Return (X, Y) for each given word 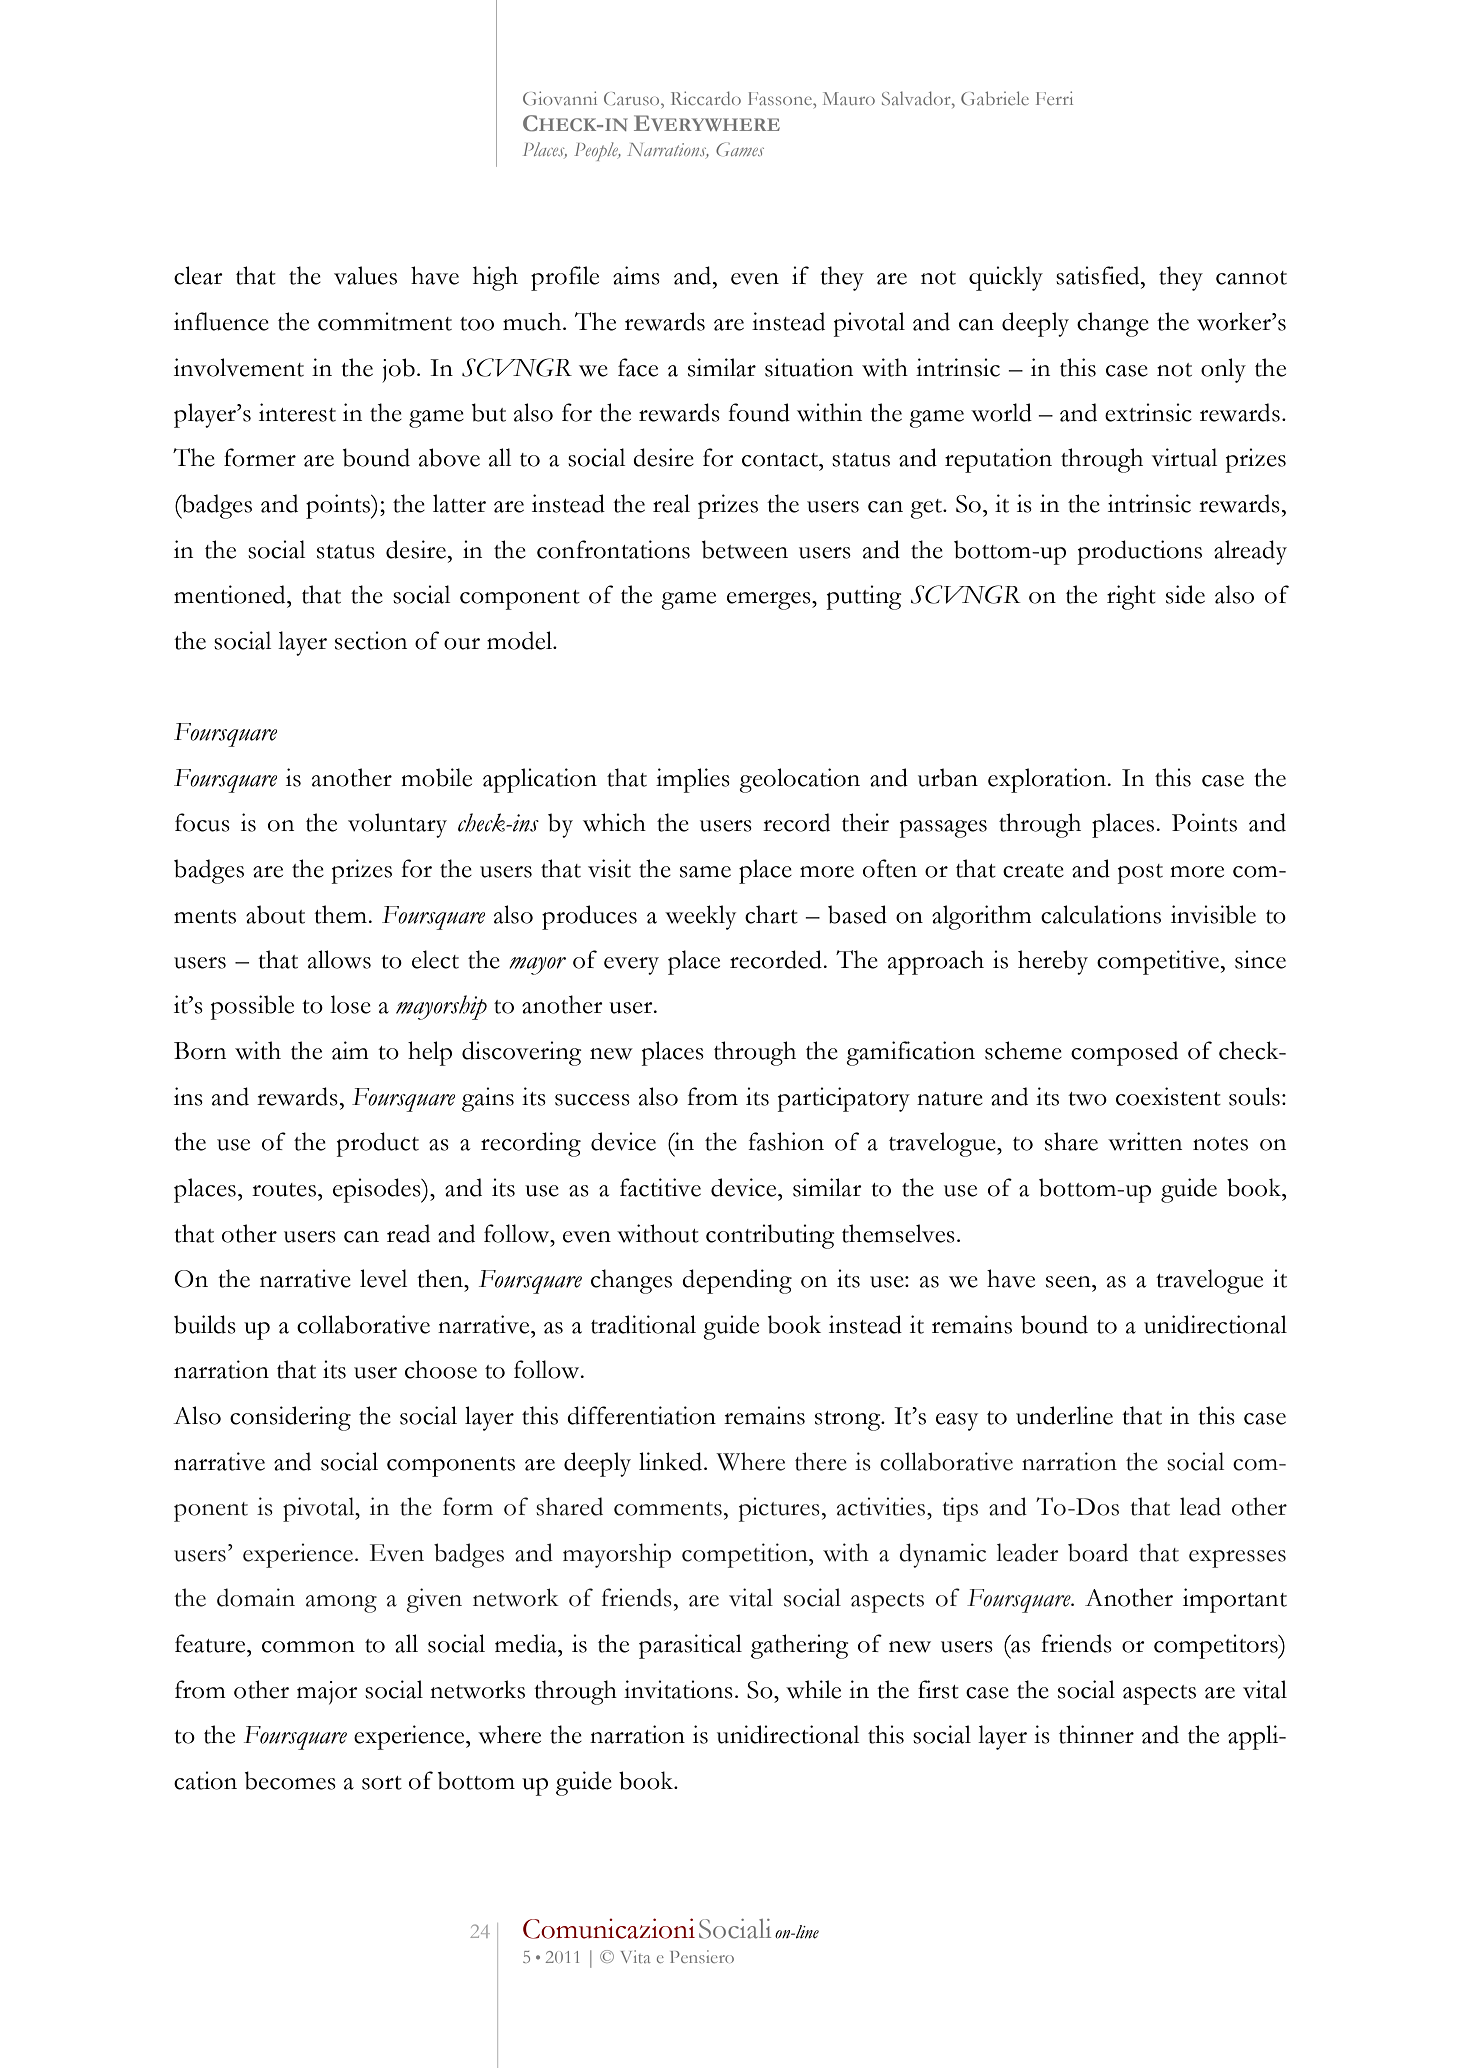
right (1131, 597)
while (813, 1689)
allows (339, 959)
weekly (700, 917)
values (365, 275)
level (383, 1278)
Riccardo (706, 98)
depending (737, 1281)
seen (1069, 1282)
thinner (1096, 1734)
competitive (1158, 962)
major (327, 1693)
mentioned (231, 594)
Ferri (1054, 98)
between (745, 549)
